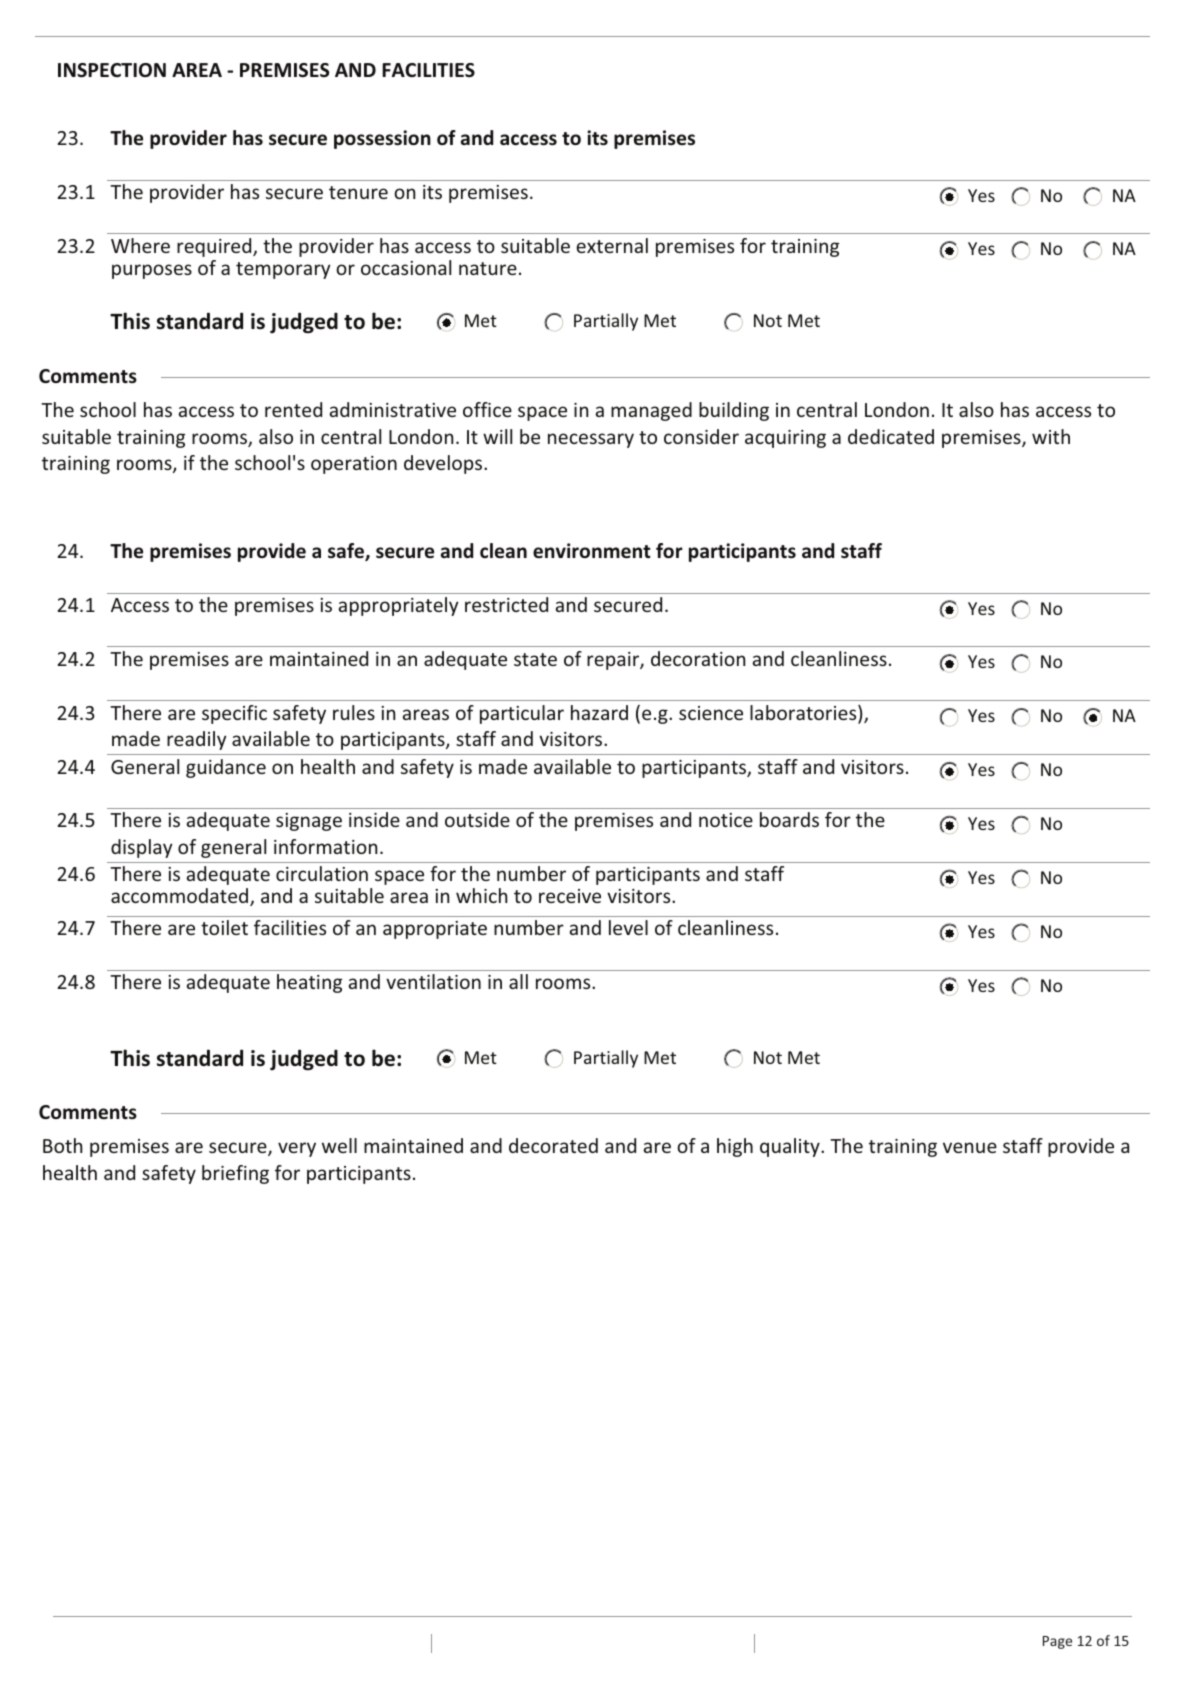 The width and height of the screenshot is (1188, 1681). I want to click on dedicated, so click(891, 436).
